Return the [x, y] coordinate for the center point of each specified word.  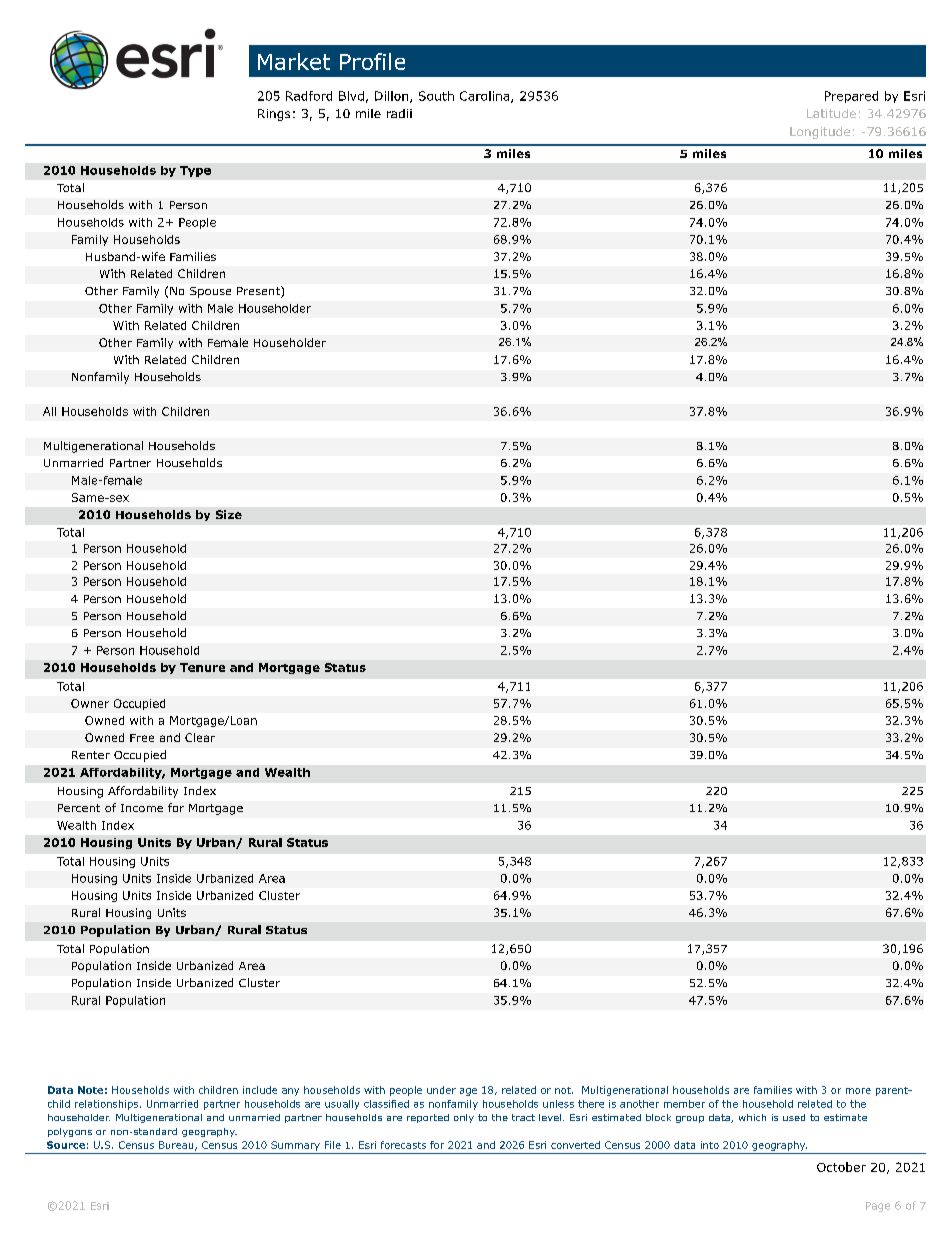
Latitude [831, 113]
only [464, 1118]
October [841, 1167]
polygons [70, 1132]
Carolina [486, 97]
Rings [274, 115]
